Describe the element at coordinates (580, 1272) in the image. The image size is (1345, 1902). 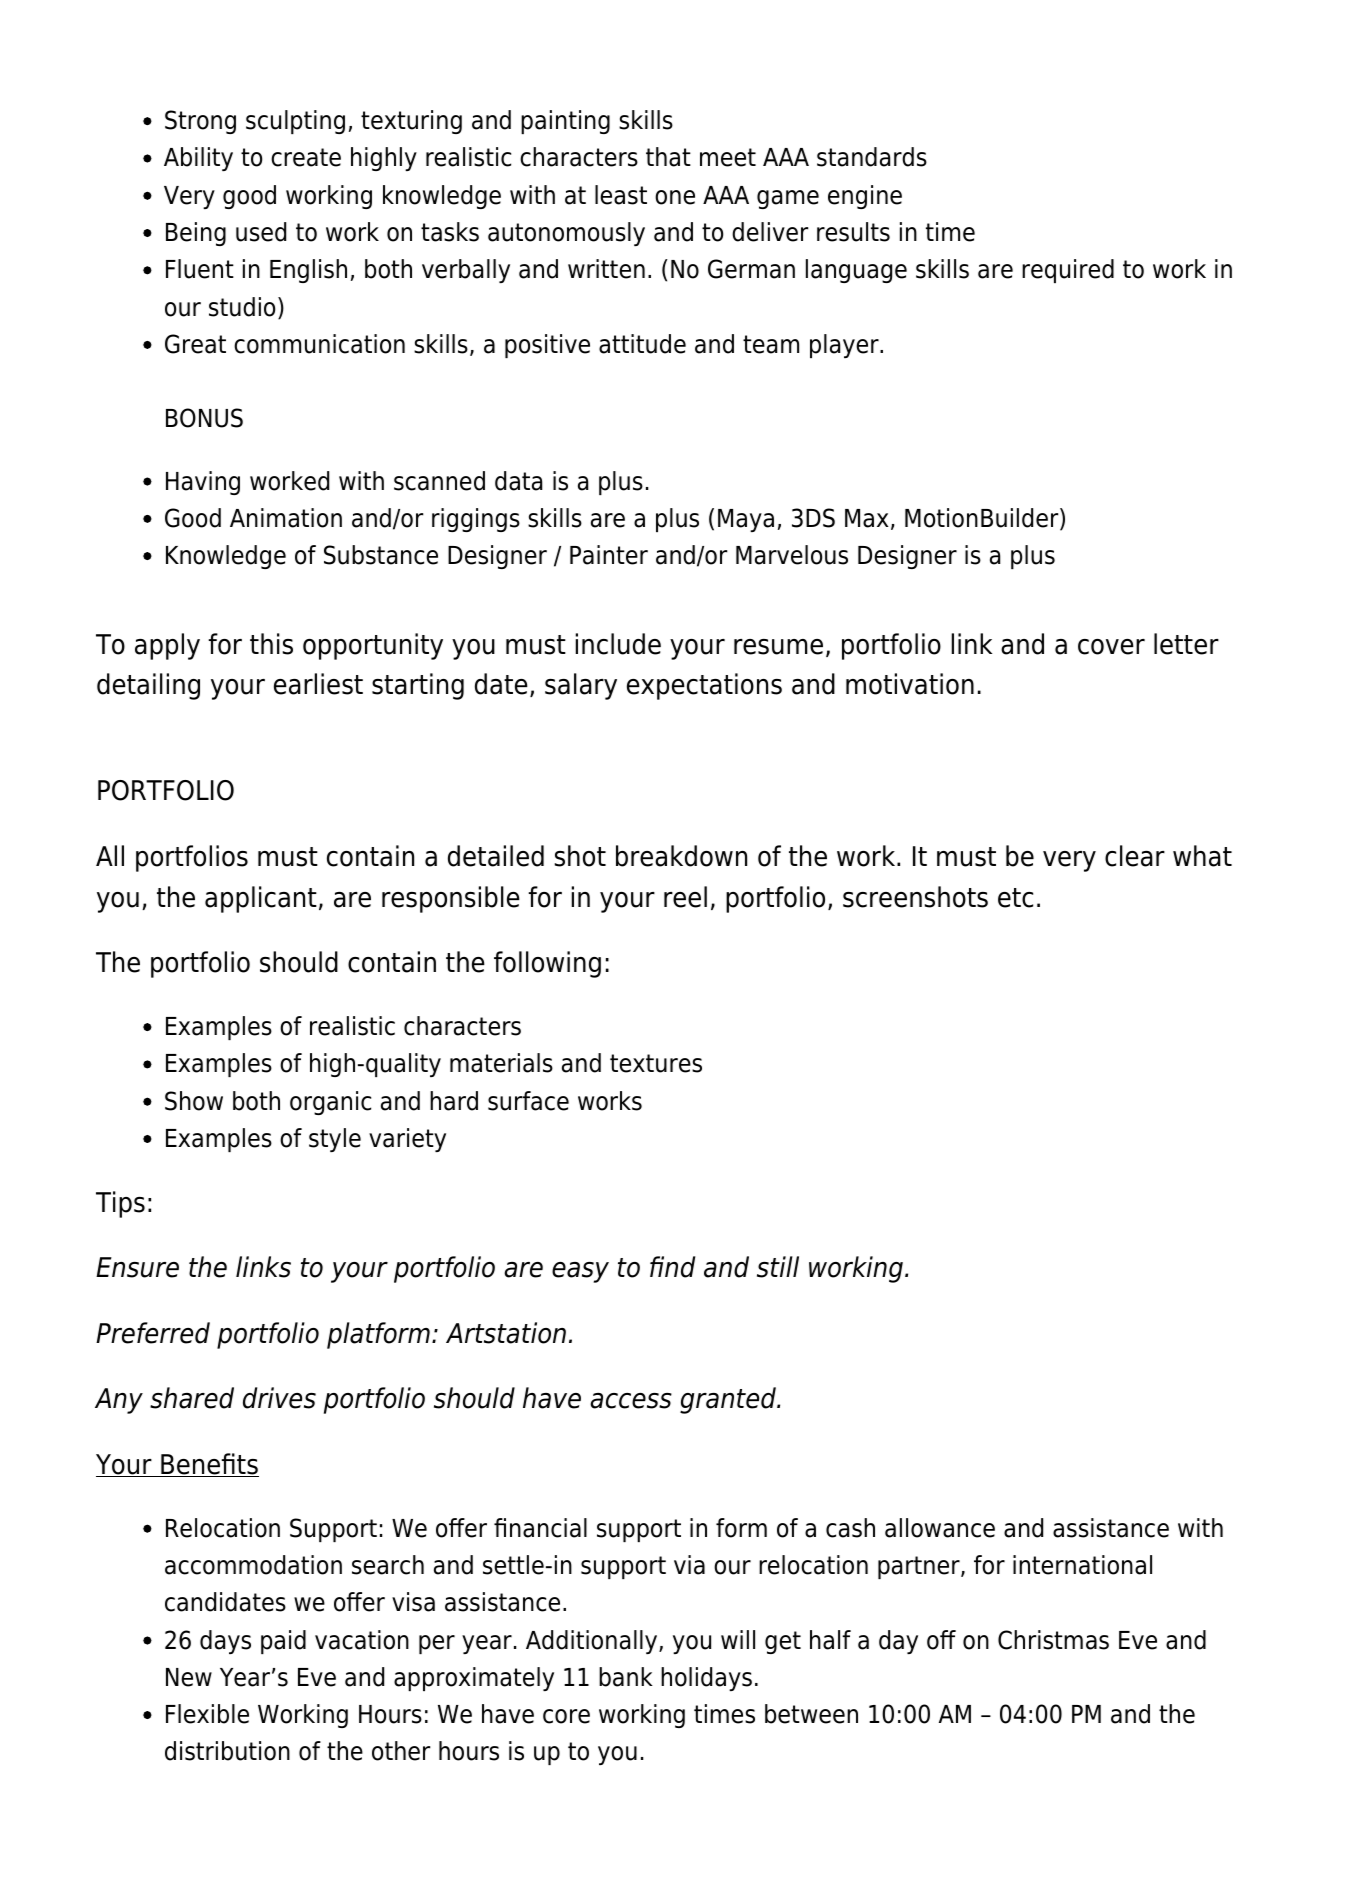
I see `easy` at that location.
